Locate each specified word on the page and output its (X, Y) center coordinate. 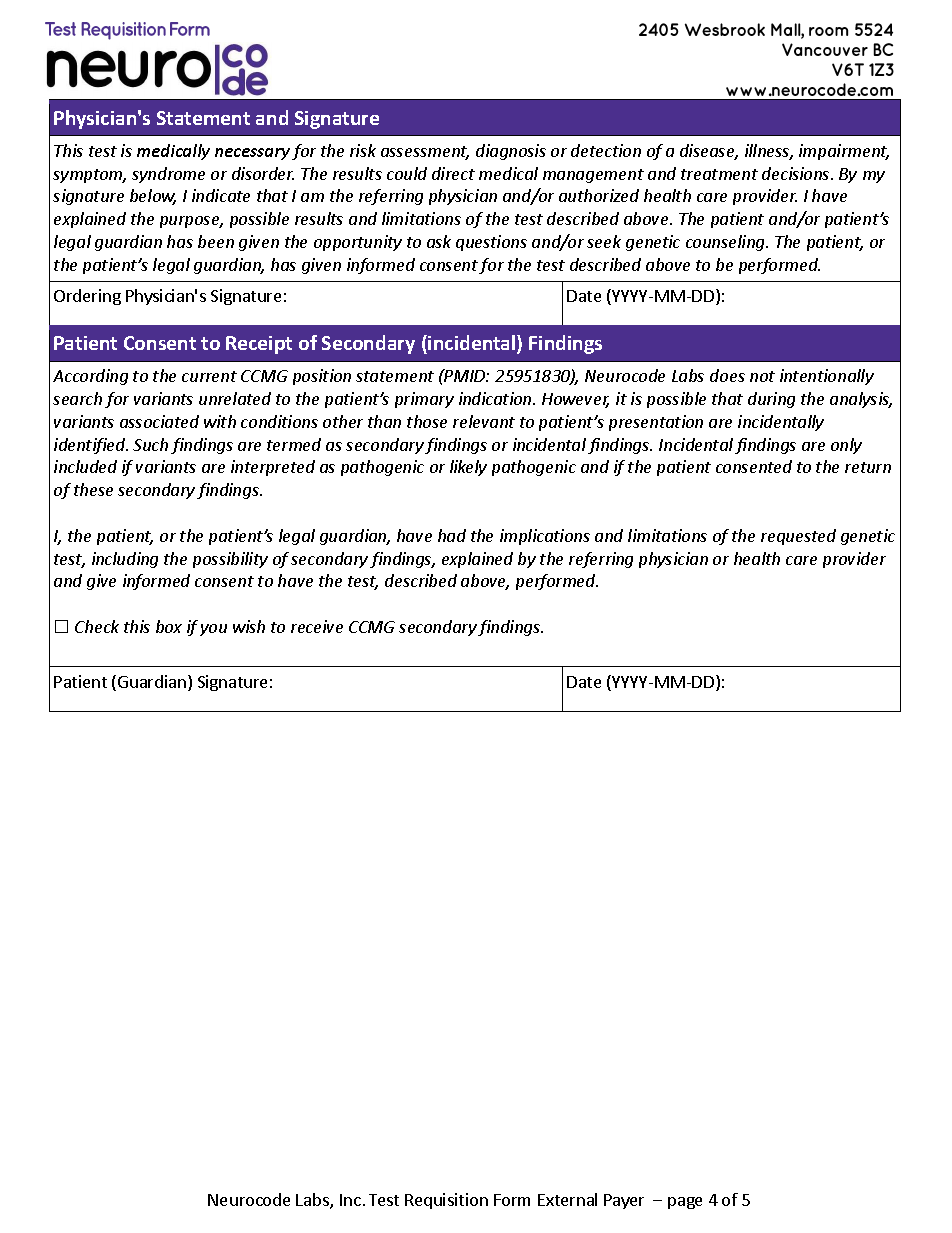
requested (798, 537)
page (685, 1203)
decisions (797, 173)
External (567, 1199)
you (213, 630)
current (209, 376)
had (452, 535)
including (125, 560)
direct (453, 173)
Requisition (446, 1201)
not (762, 376)
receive (317, 626)
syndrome (168, 175)
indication (496, 398)
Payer (624, 1201)
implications (545, 537)
